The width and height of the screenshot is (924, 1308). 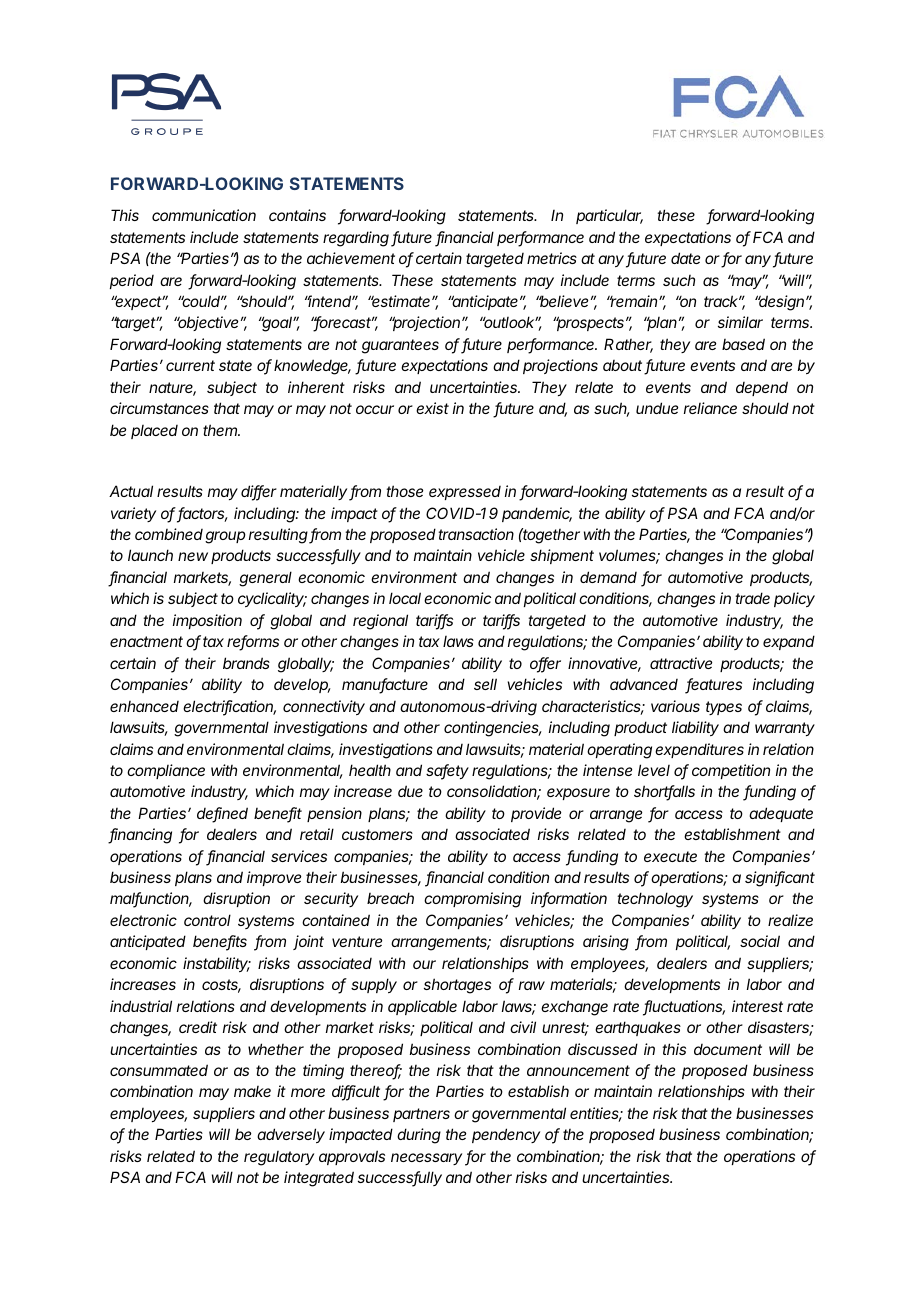 What do you see at coordinates (221, 430) in the screenshot?
I see `them` at bounding box center [221, 430].
